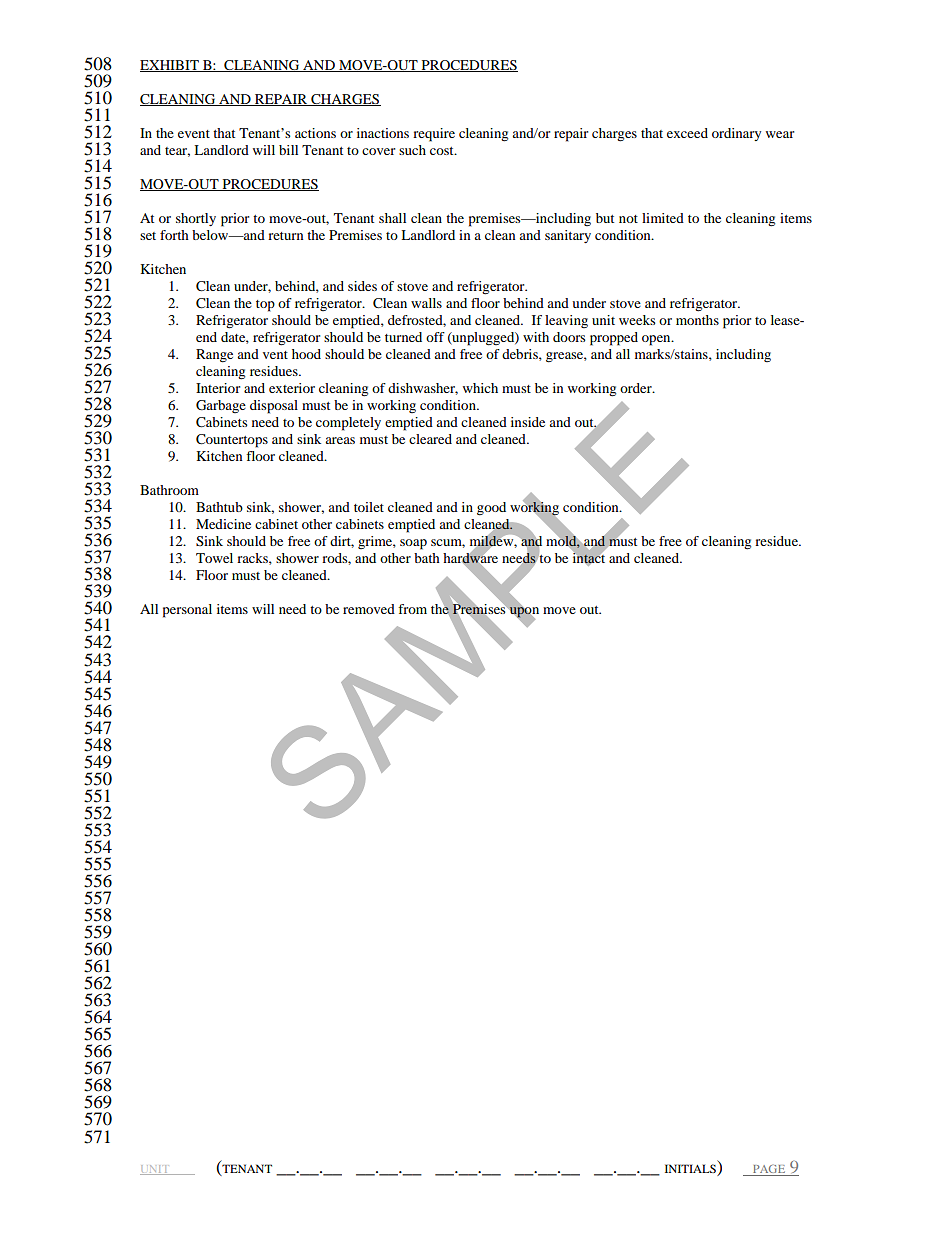  Describe the element at coordinates (187, 611) in the page. I see `personal` at that location.
